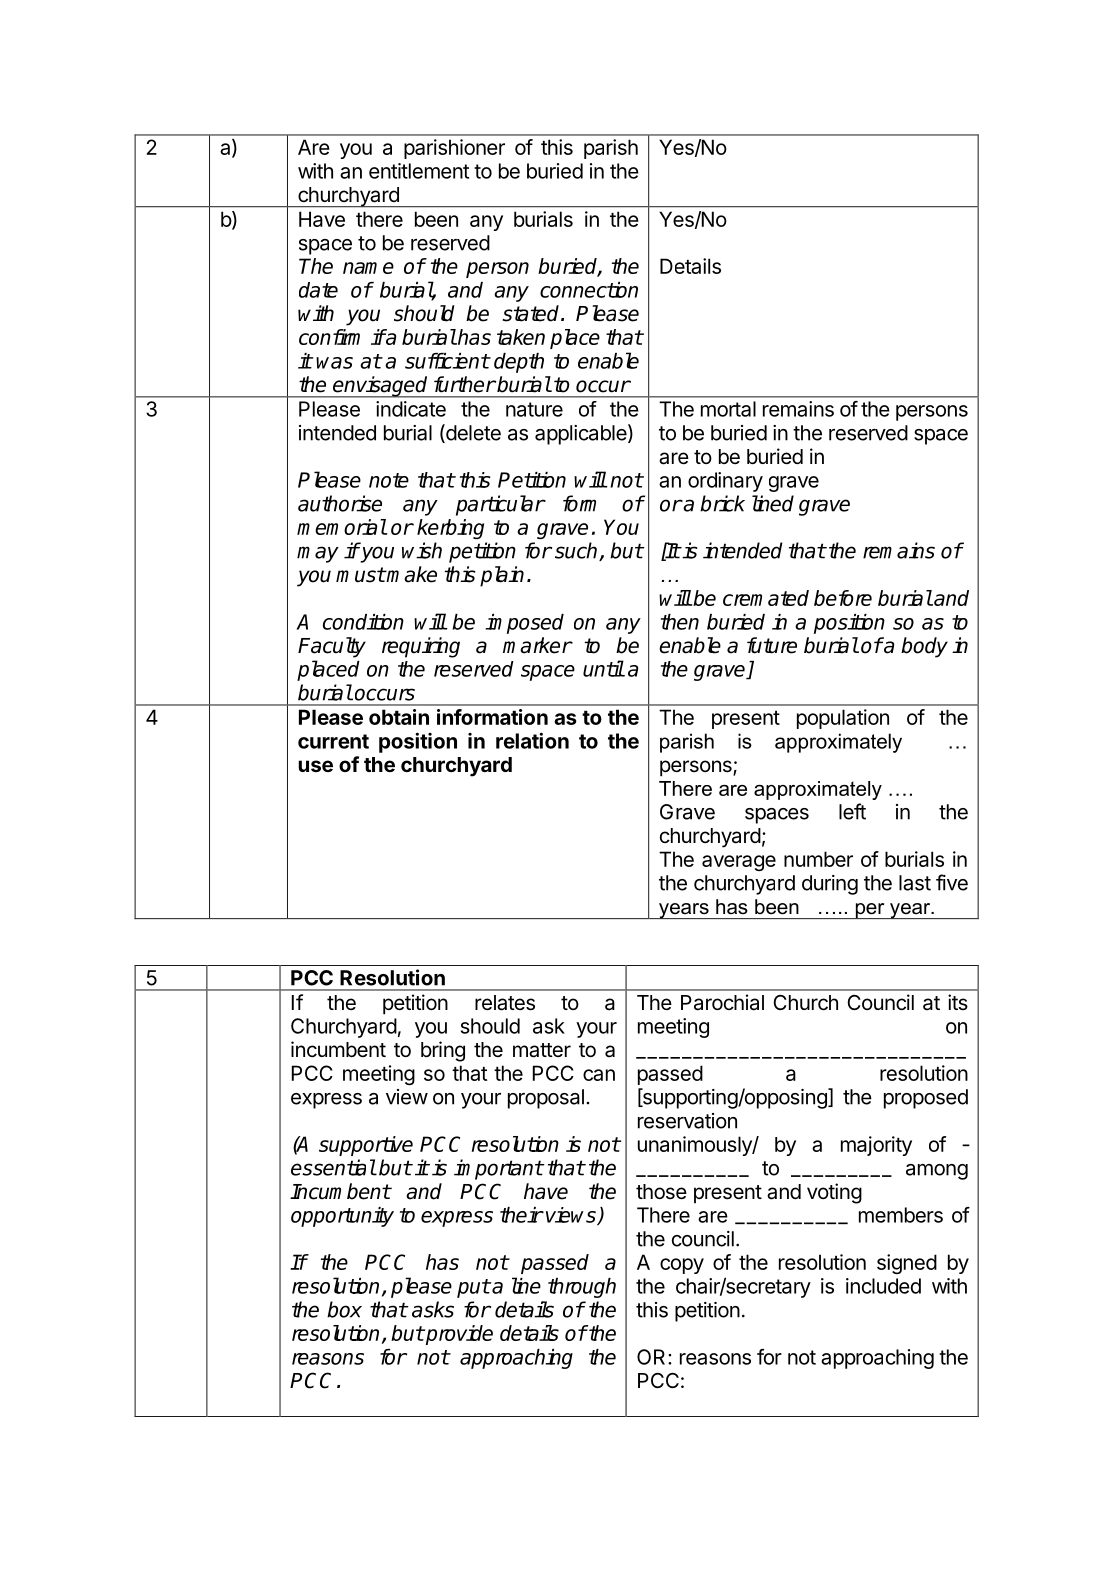 This image has width=1113, height=1573. I want to click on connection, so click(589, 290).
